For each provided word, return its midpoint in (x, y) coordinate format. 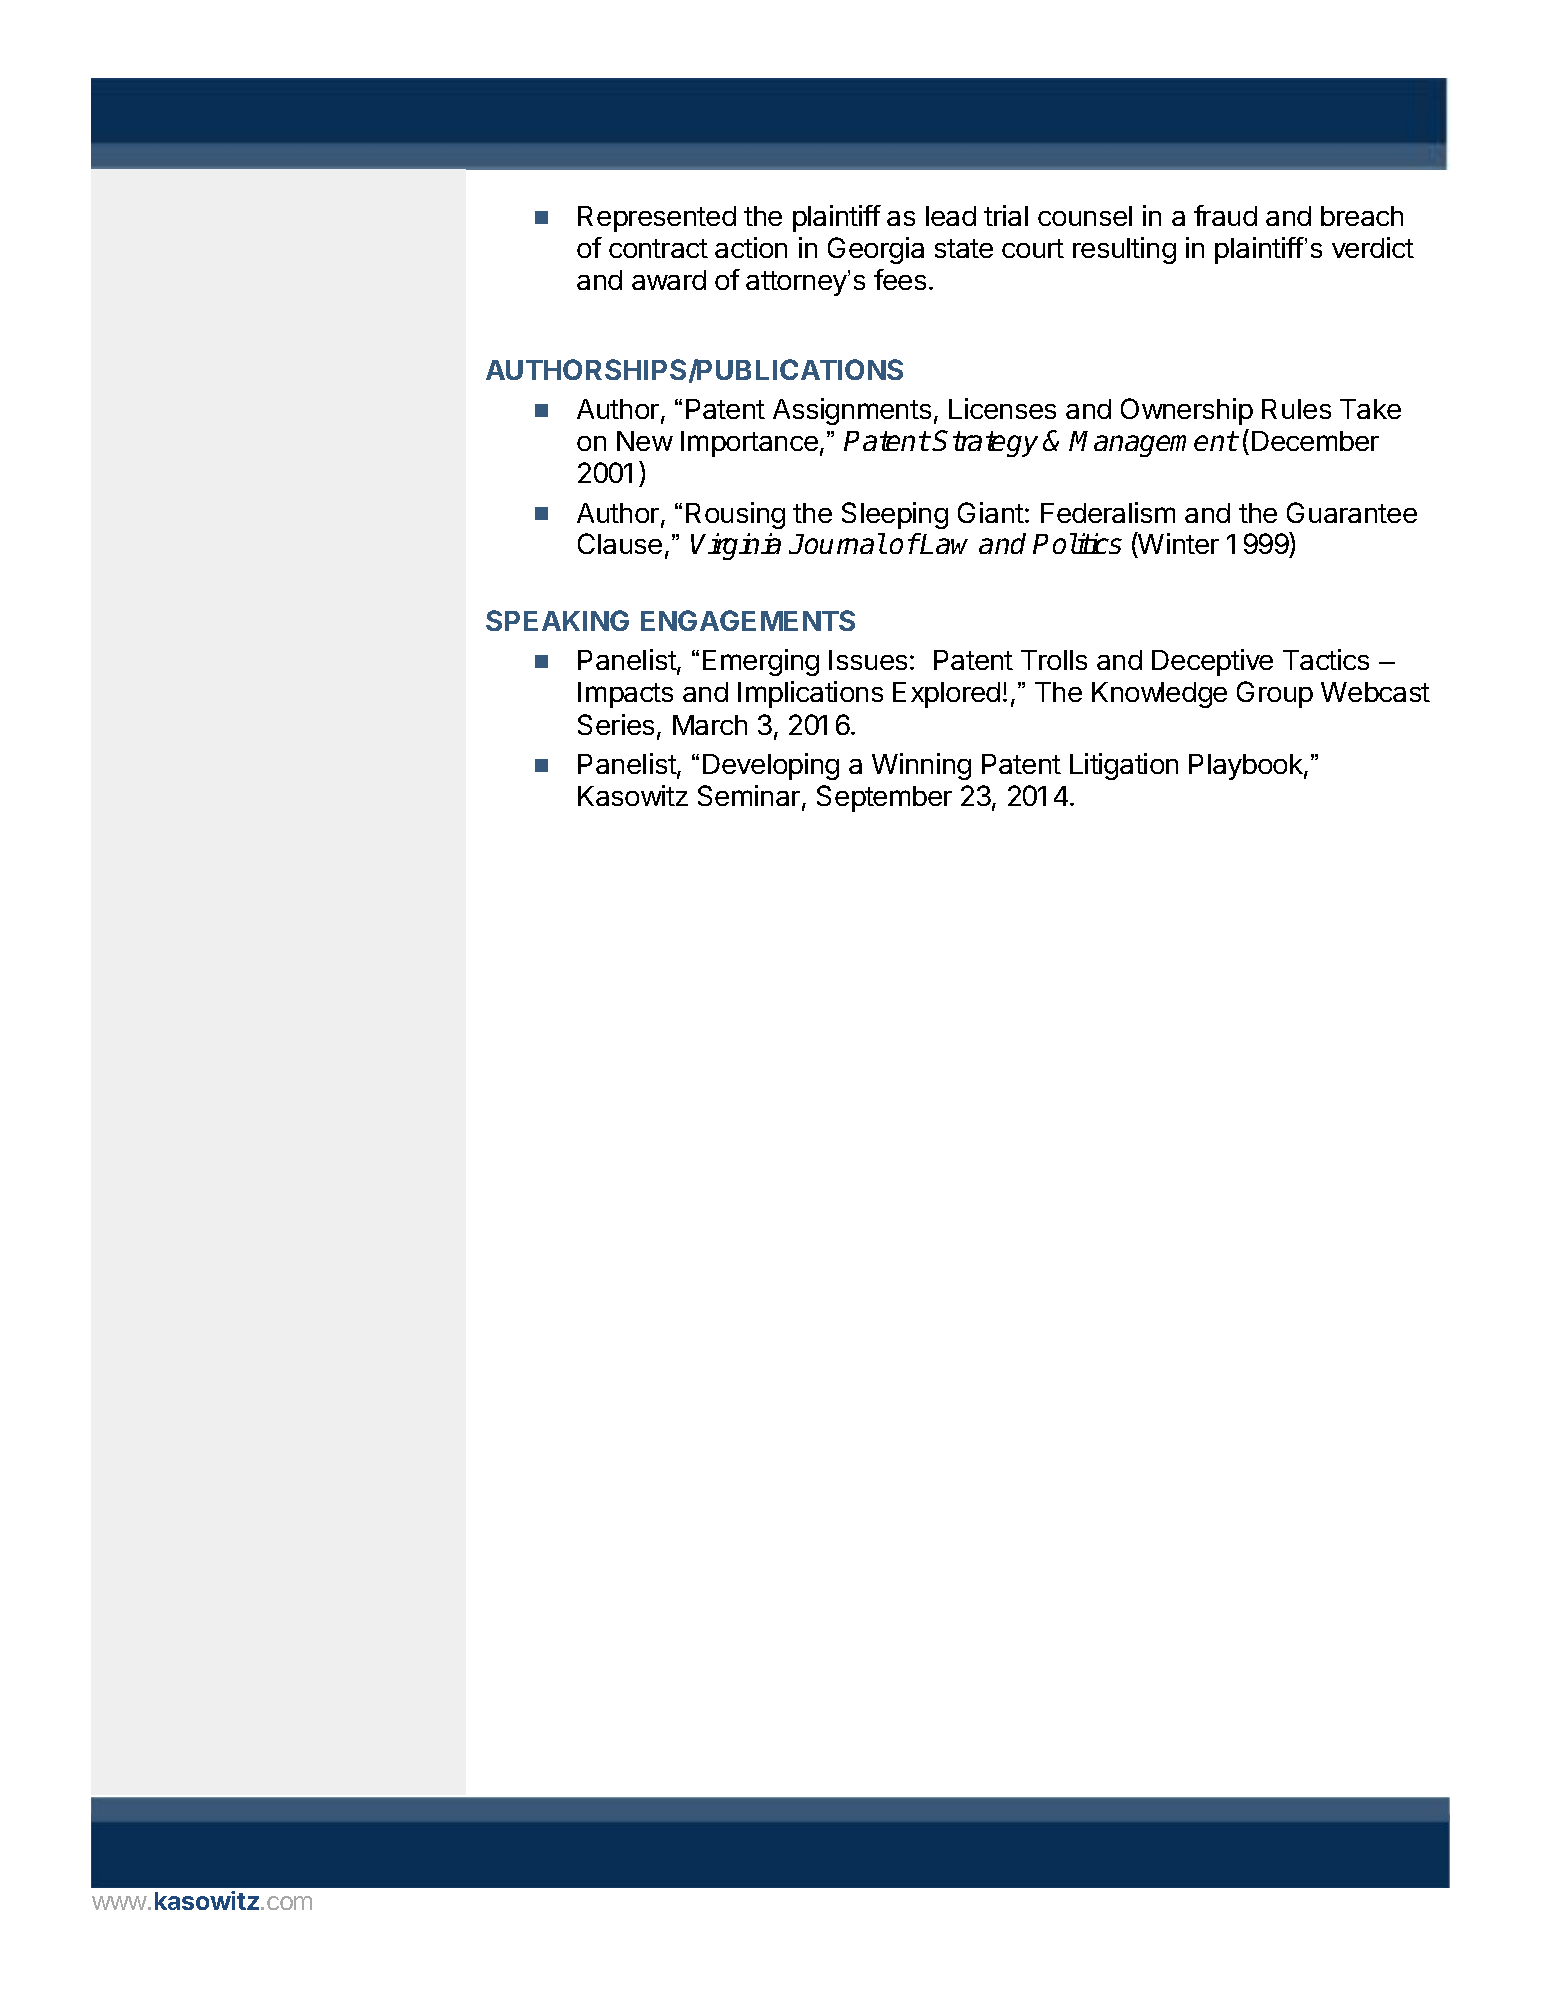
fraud (1225, 215)
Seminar (749, 795)
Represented (657, 219)
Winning (921, 766)
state (964, 248)
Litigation (1124, 766)
